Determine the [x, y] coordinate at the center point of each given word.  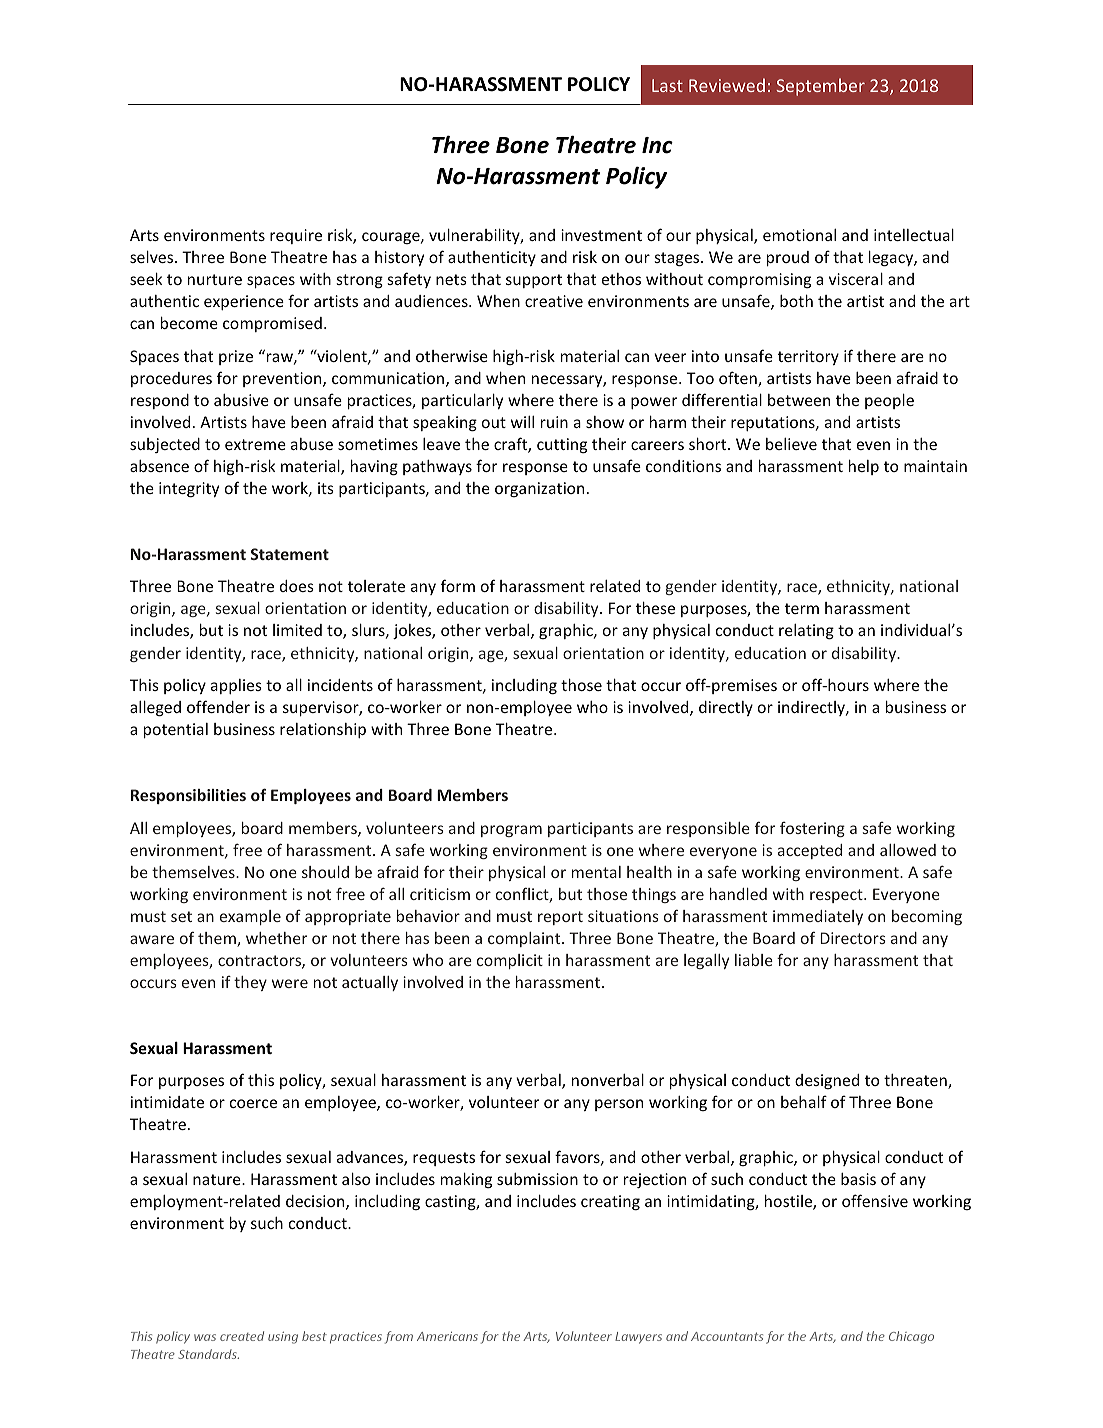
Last [667, 85]
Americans [447, 1336]
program [511, 831]
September [820, 87]
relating [806, 632]
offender [218, 706]
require [296, 236]
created [242, 1336]
